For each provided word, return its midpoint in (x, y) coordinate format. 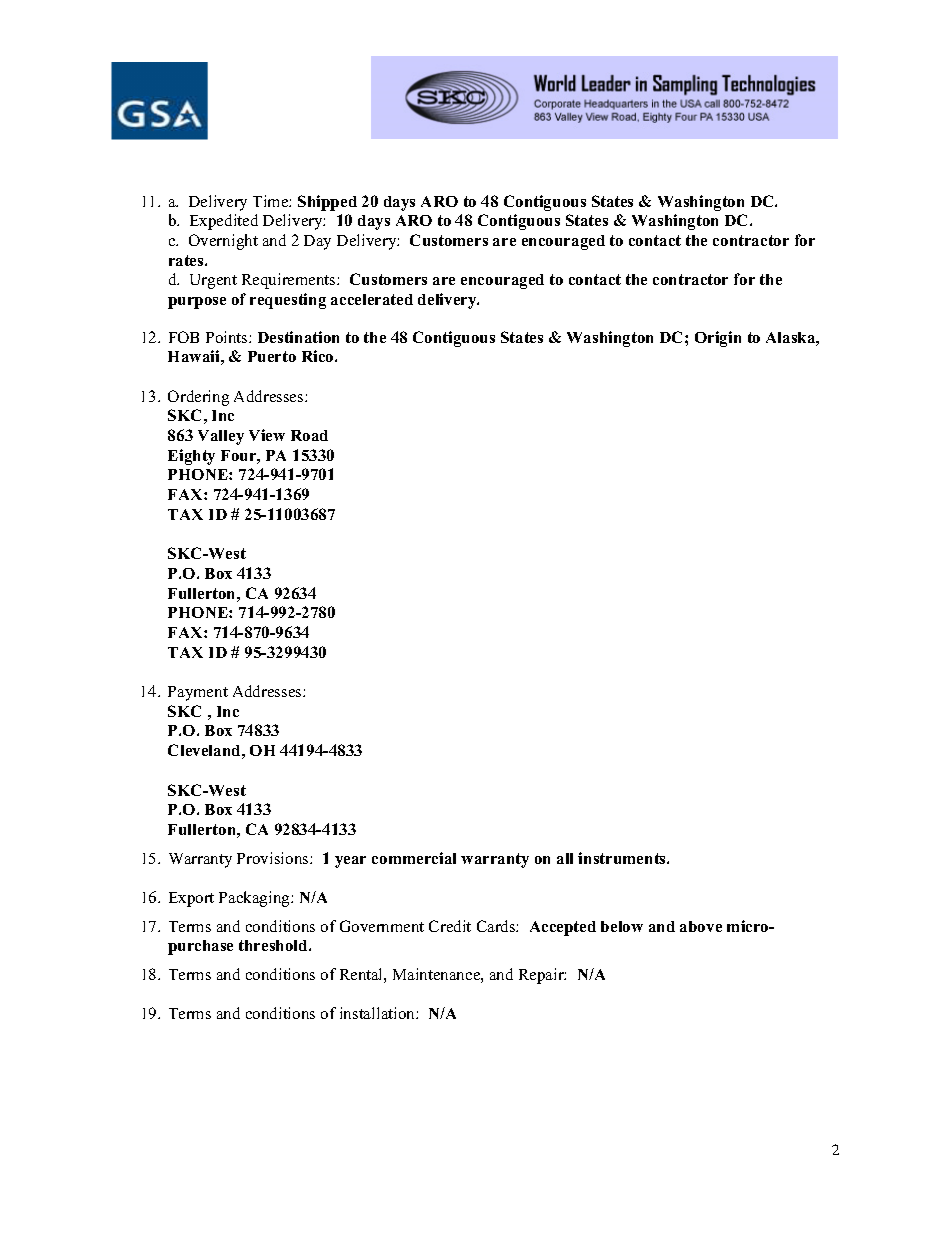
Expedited (224, 222)
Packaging (255, 899)
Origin (718, 339)
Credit (450, 926)
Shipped (327, 203)
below (622, 926)
